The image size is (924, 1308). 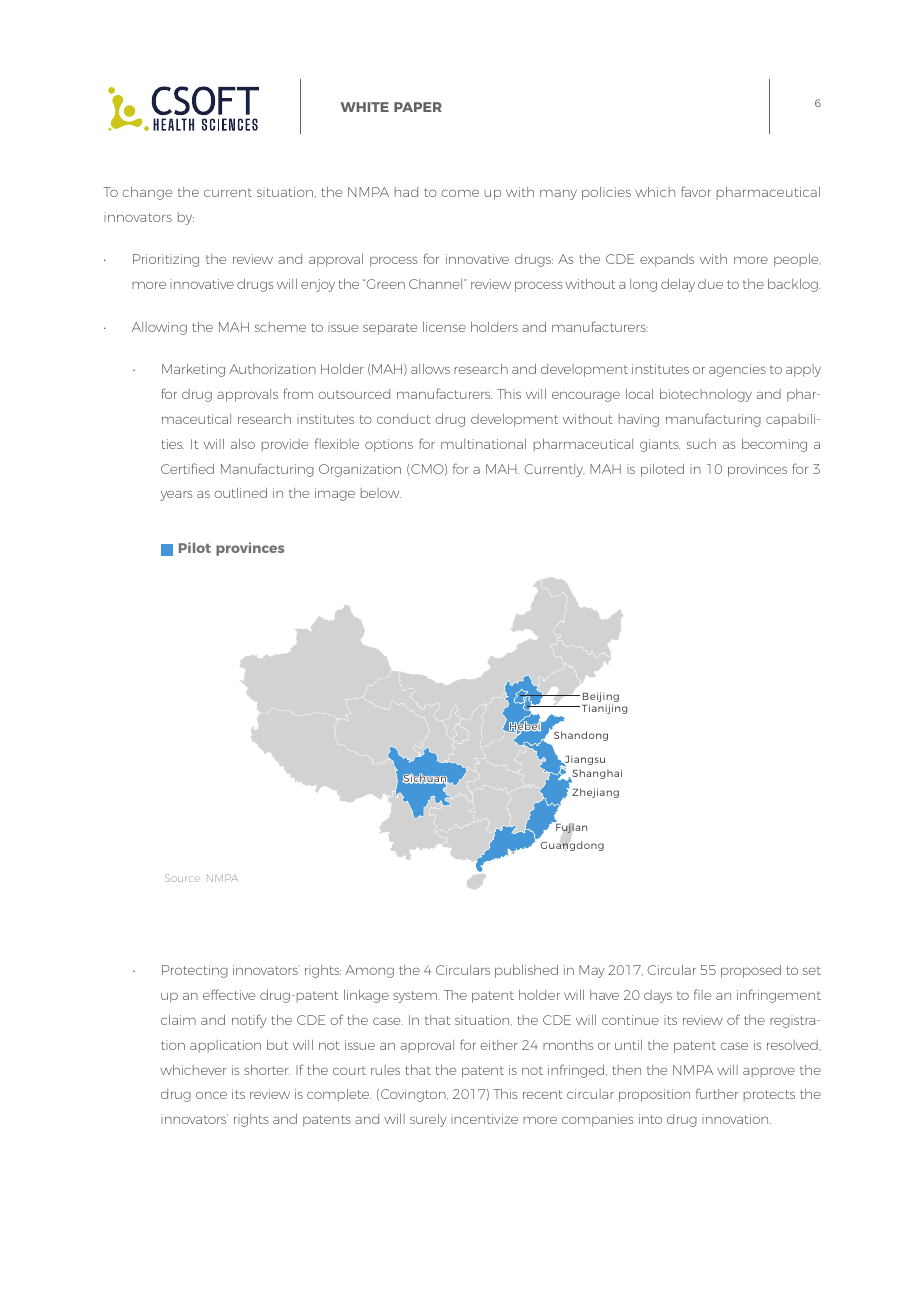 I want to click on PAPER, so click(x=418, y=107).
